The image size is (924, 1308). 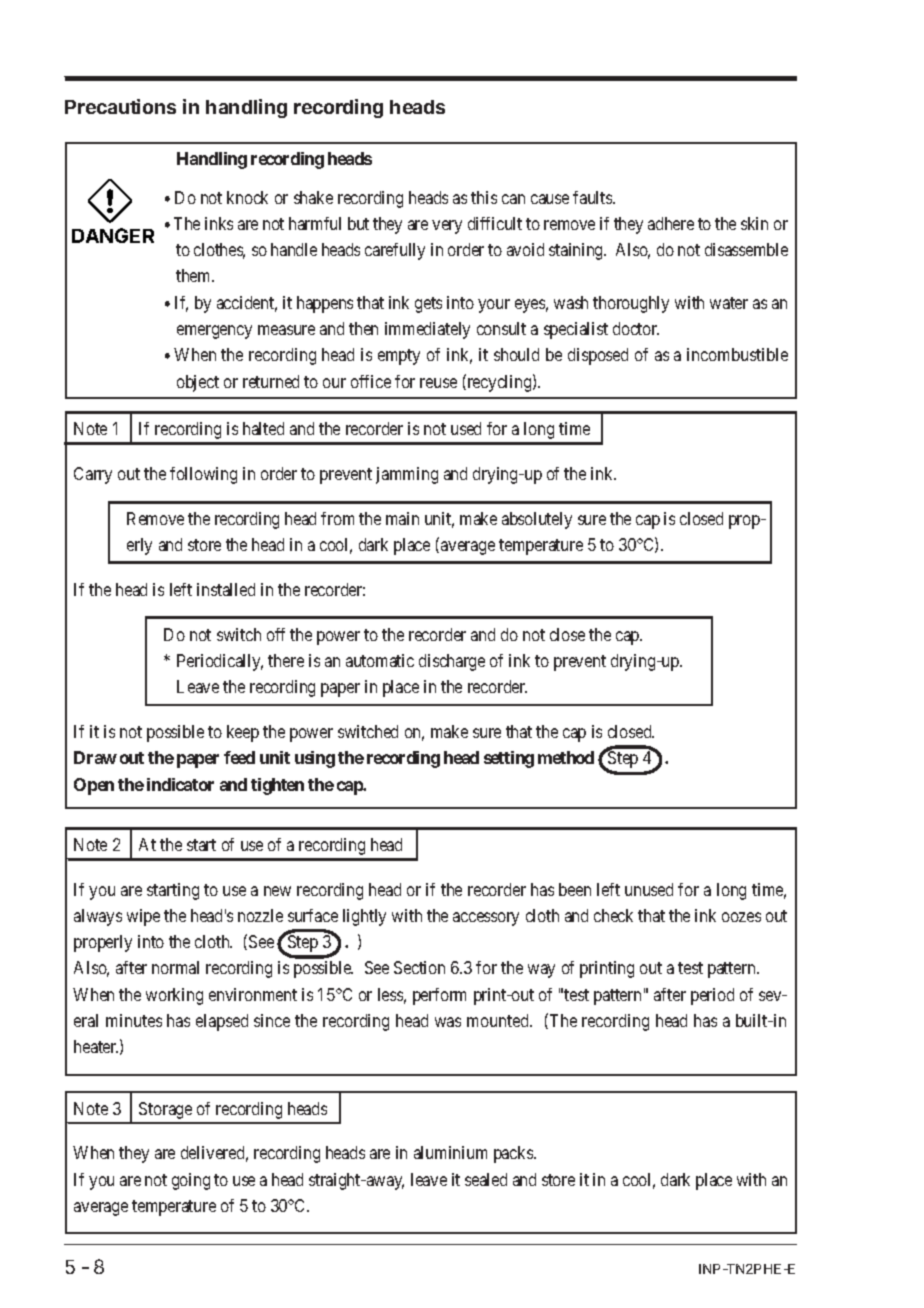 I want to click on indicator, so click(x=180, y=784).
